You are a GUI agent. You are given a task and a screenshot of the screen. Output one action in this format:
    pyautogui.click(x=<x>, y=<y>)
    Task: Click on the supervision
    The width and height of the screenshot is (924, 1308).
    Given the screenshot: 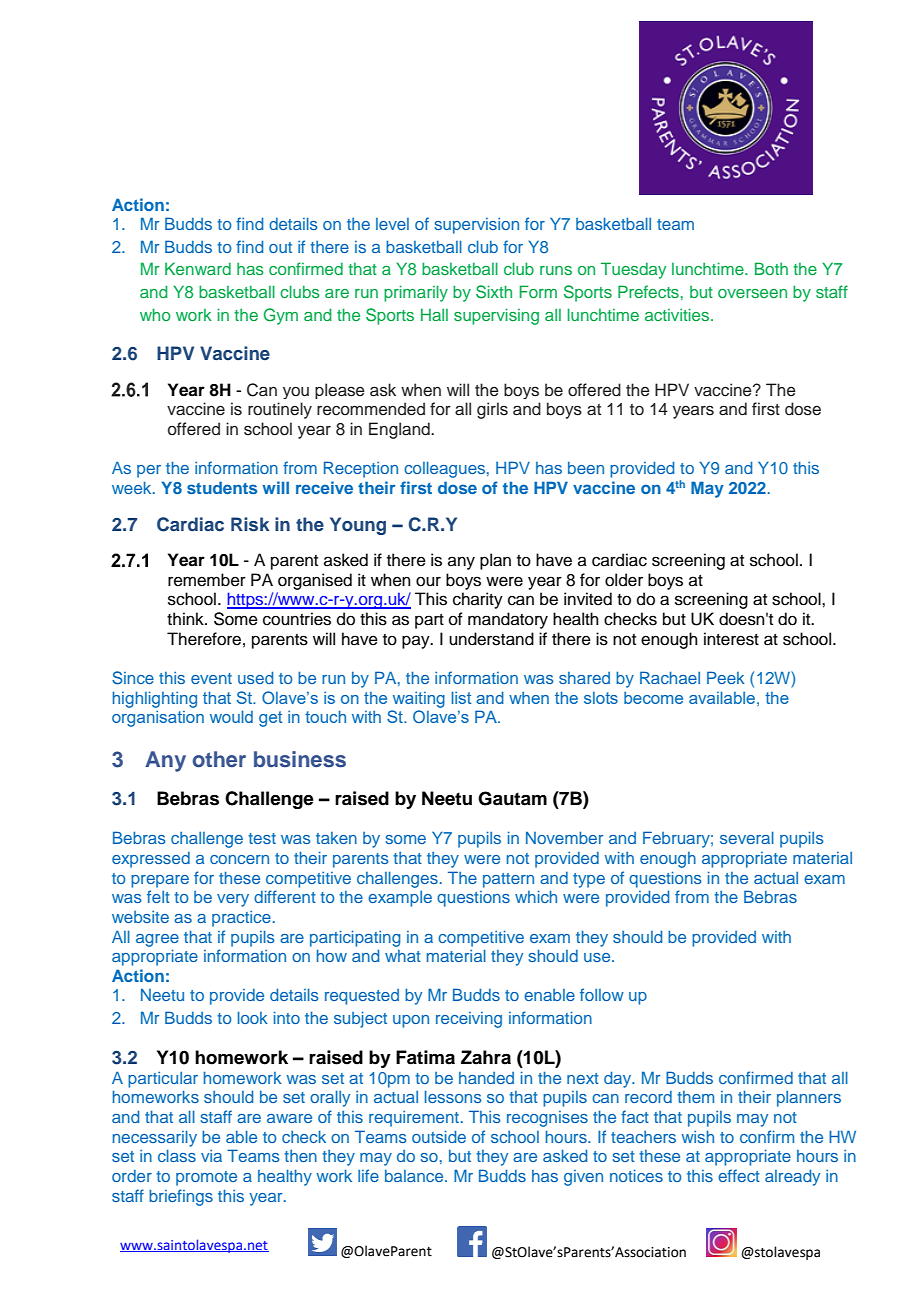 What is the action you would take?
    pyautogui.click(x=477, y=226)
